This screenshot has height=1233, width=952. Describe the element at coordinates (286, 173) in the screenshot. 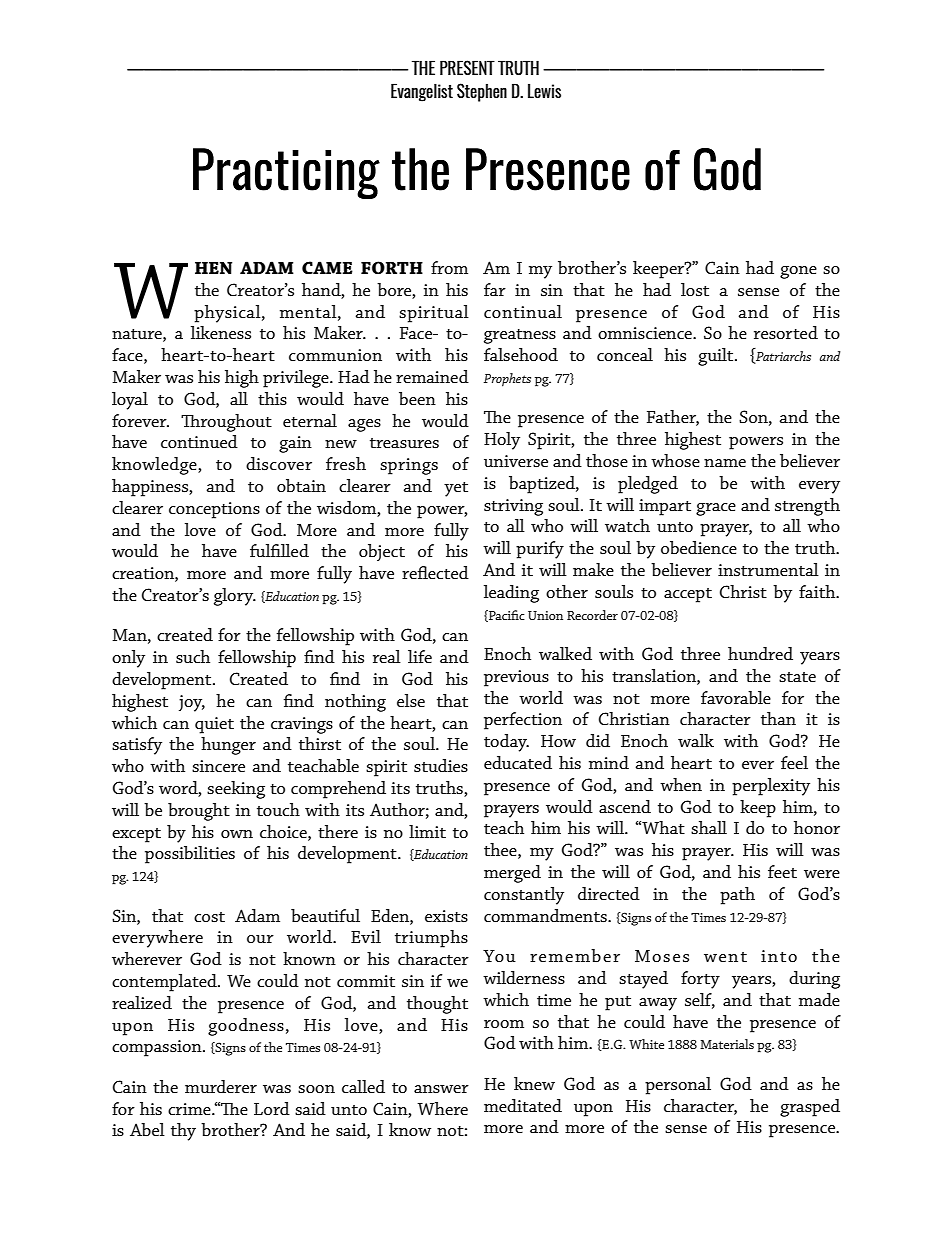

I see `Practicing` at that location.
